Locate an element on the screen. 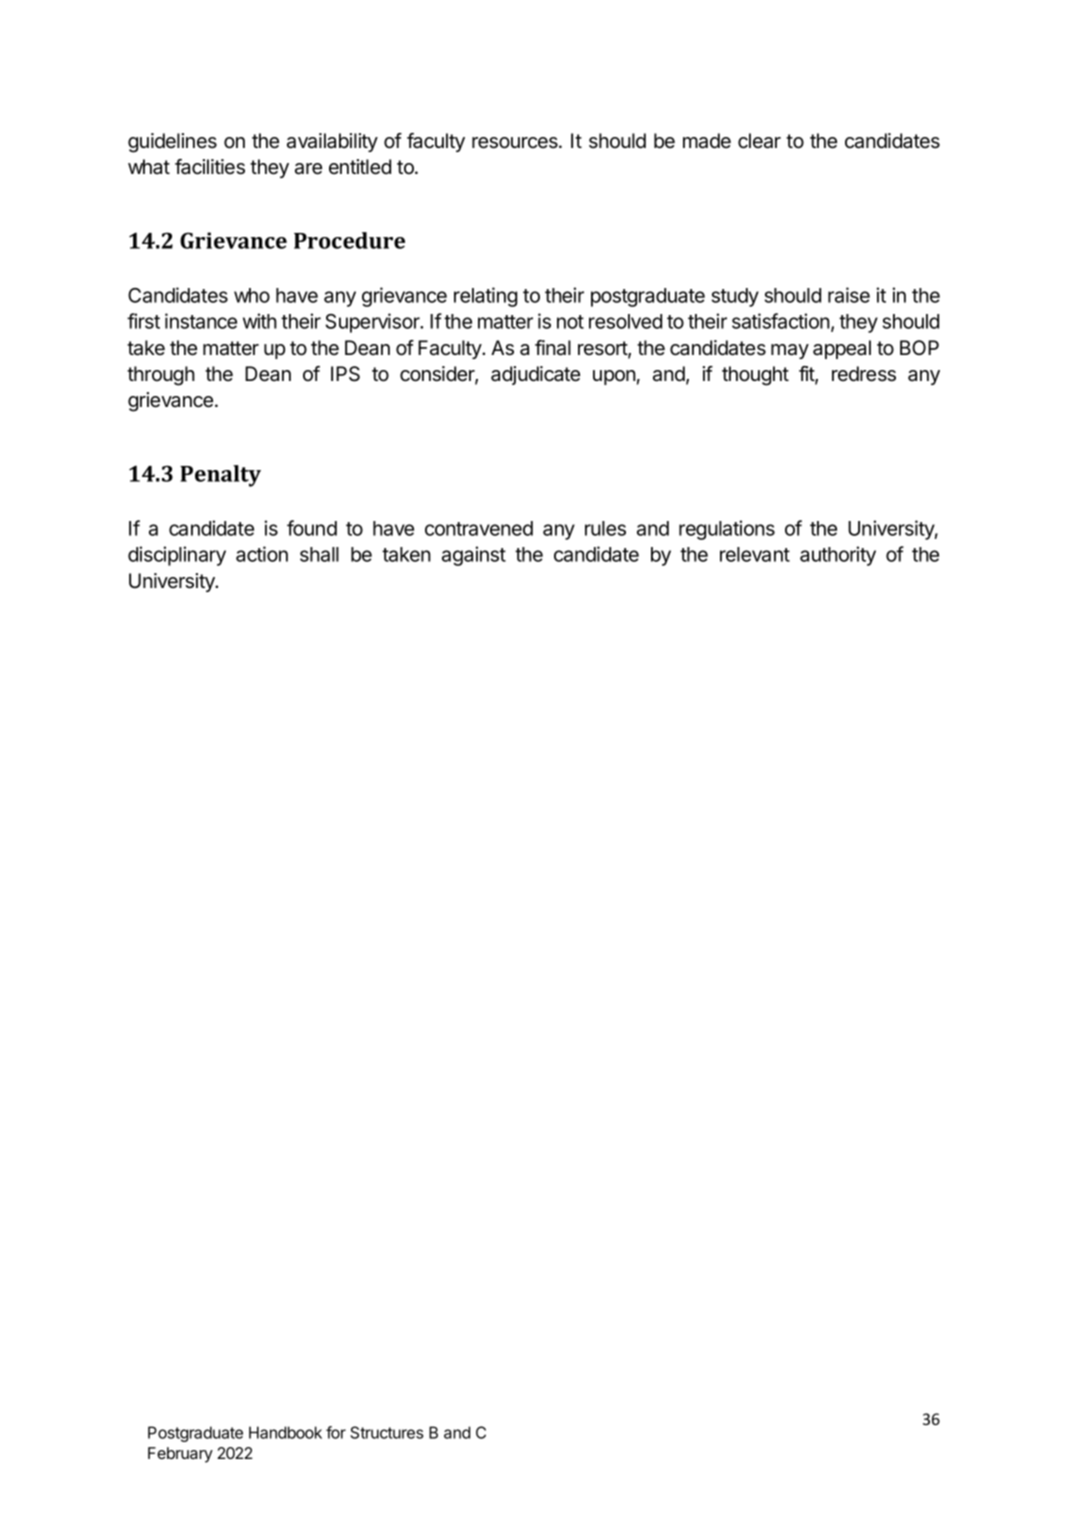 The image size is (1072, 1517). regulations is located at coordinates (727, 530).
